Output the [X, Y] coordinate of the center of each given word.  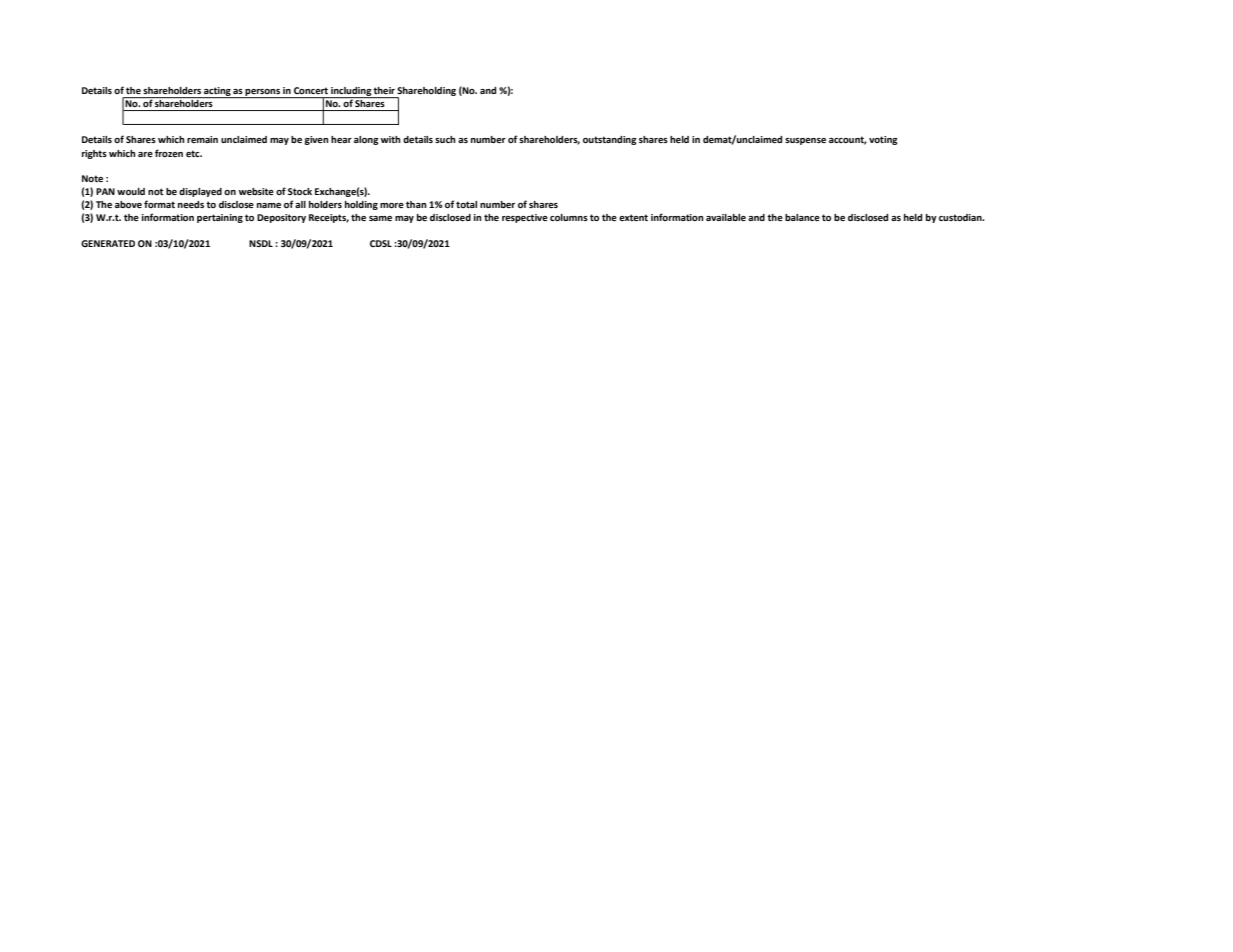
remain [202, 139]
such [445, 139]
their [384, 90]
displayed [200, 192]
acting [217, 92]
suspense [805, 141]
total [466, 204]
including [351, 92]
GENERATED [108, 243]
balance [802, 217]
